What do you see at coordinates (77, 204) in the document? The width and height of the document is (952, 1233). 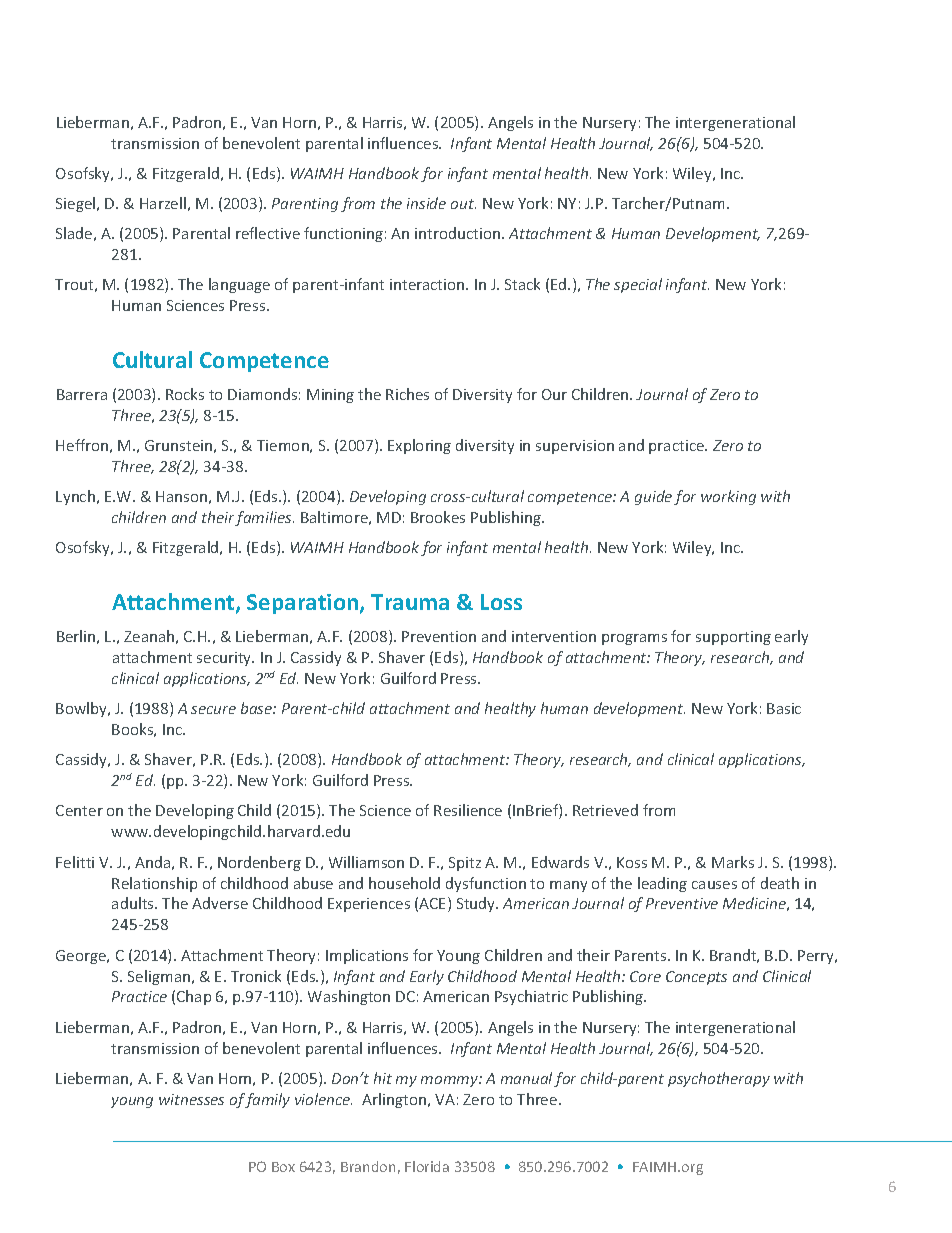 I see `Siegel` at bounding box center [77, 204].
